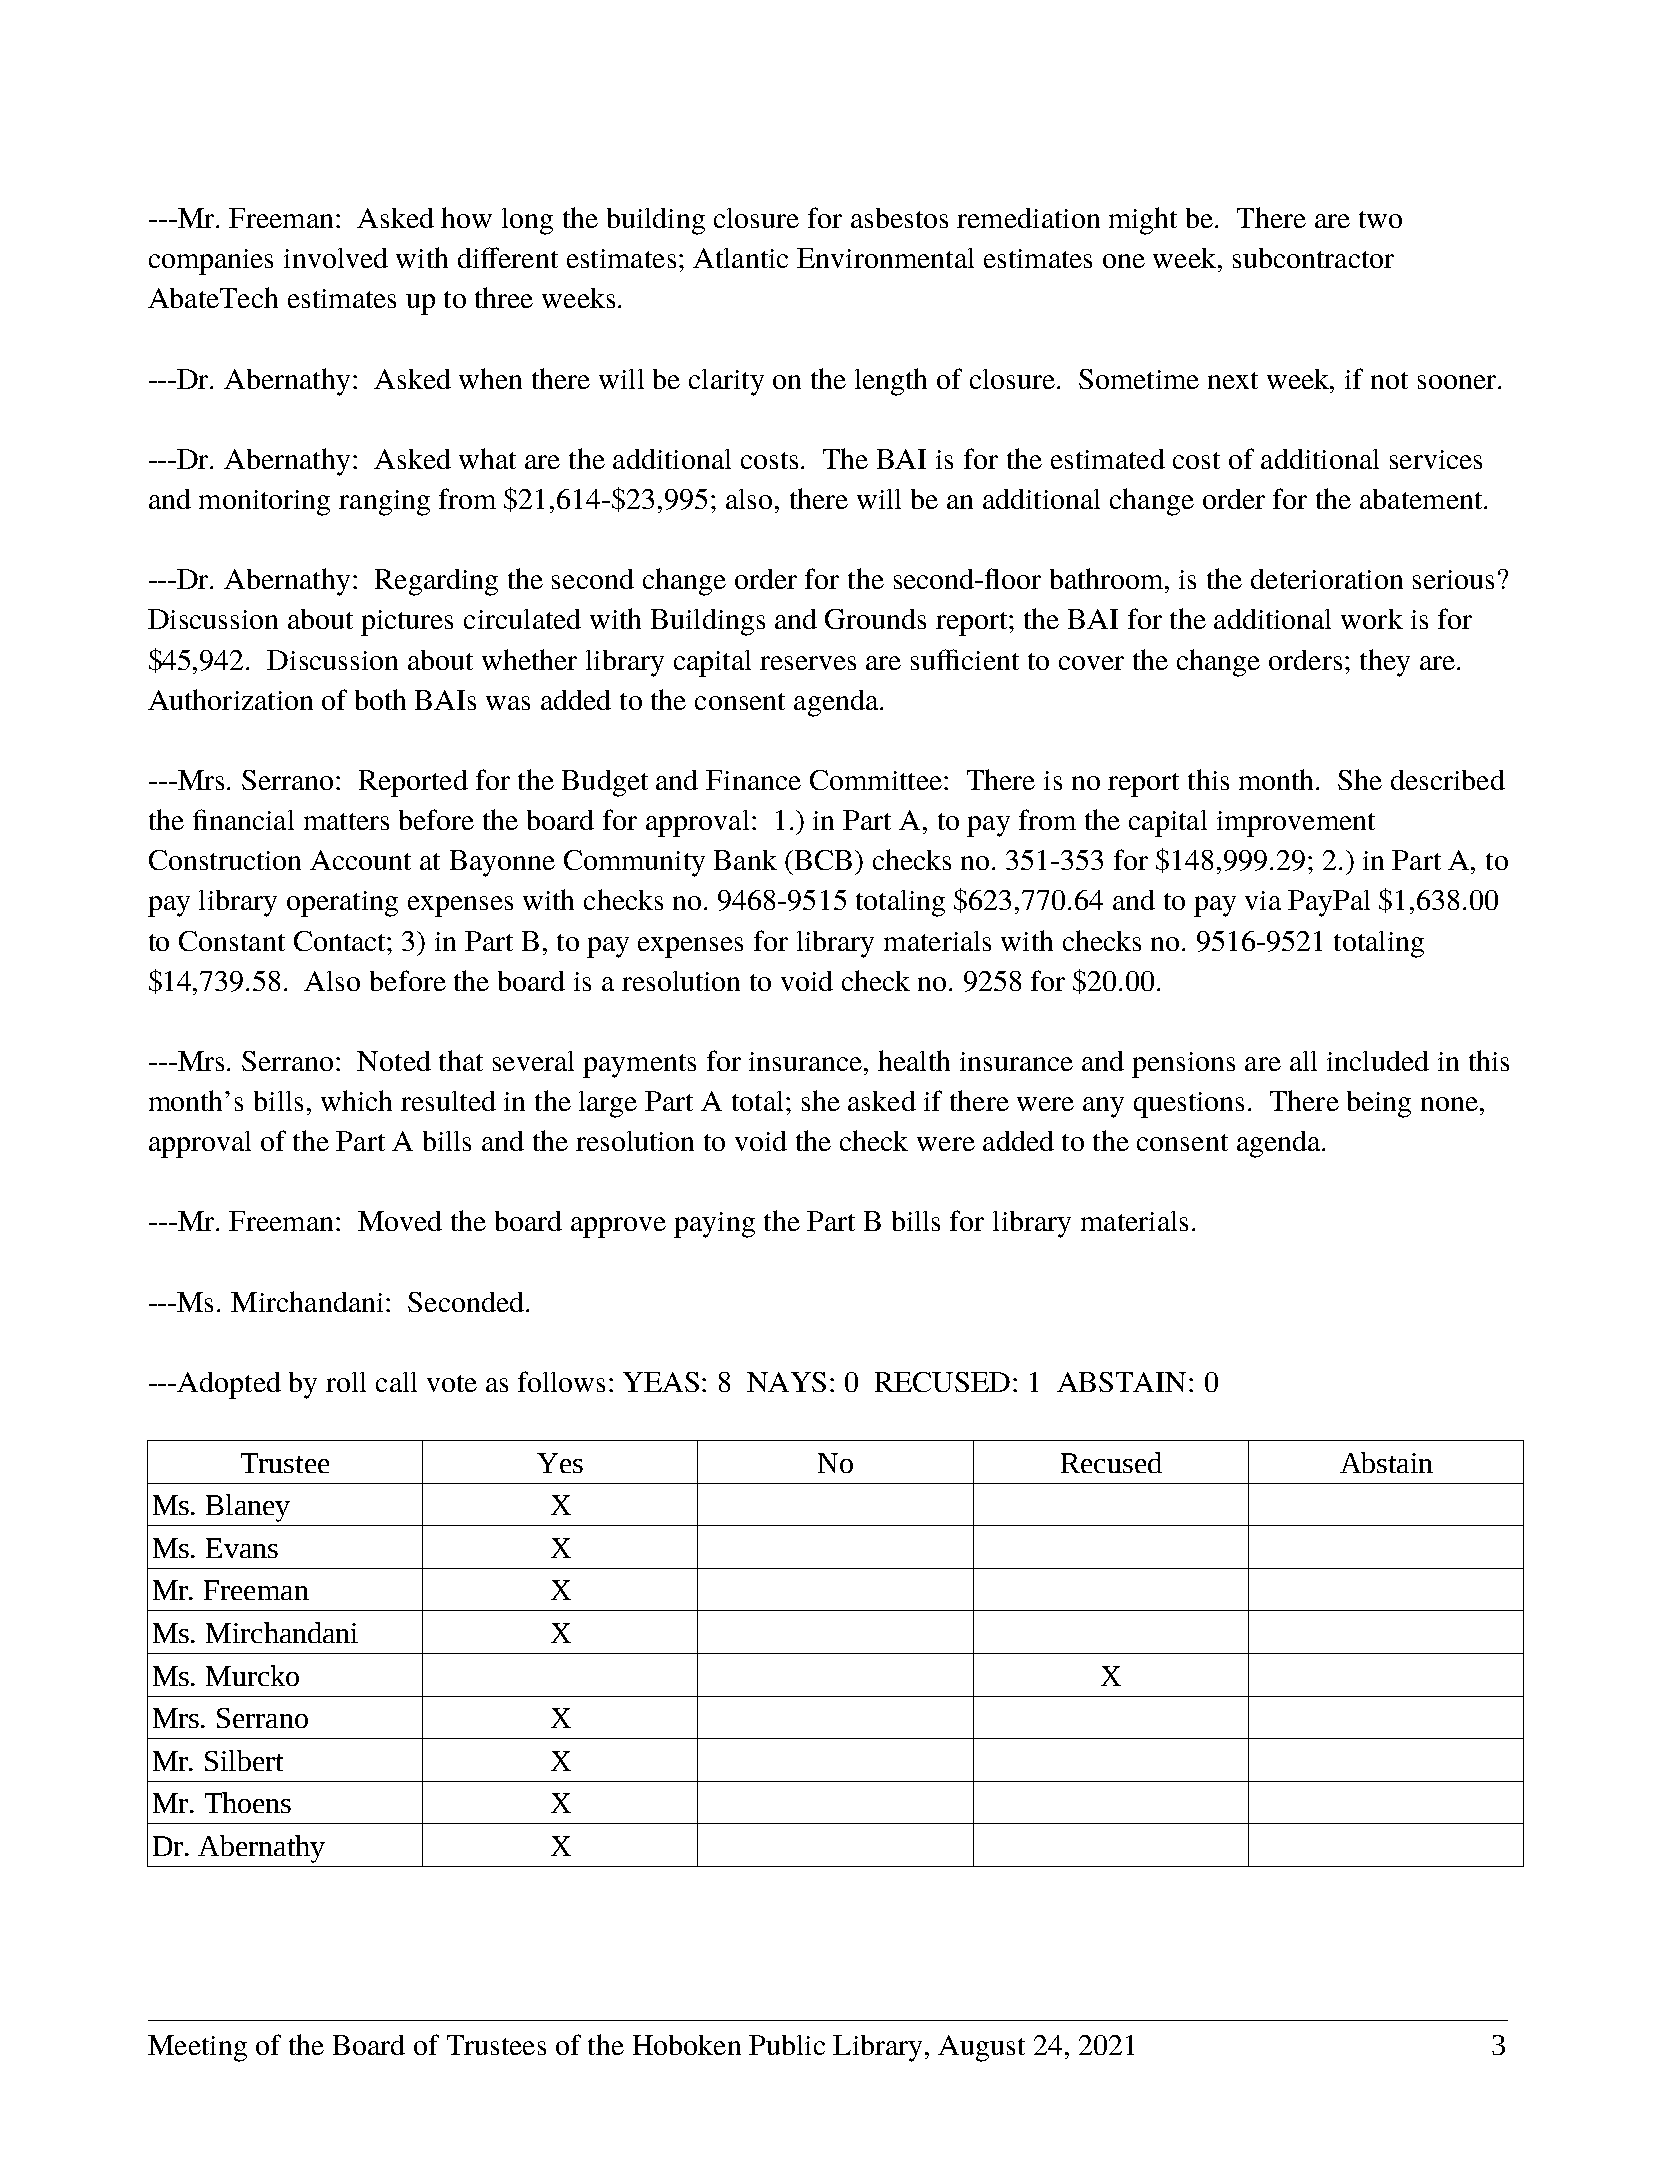 This screenshot has height=2162, width=1671. What do you see at coordinates (1385, 663) in the screenshot?
I see `they` at bounding box center [1385, 663].
